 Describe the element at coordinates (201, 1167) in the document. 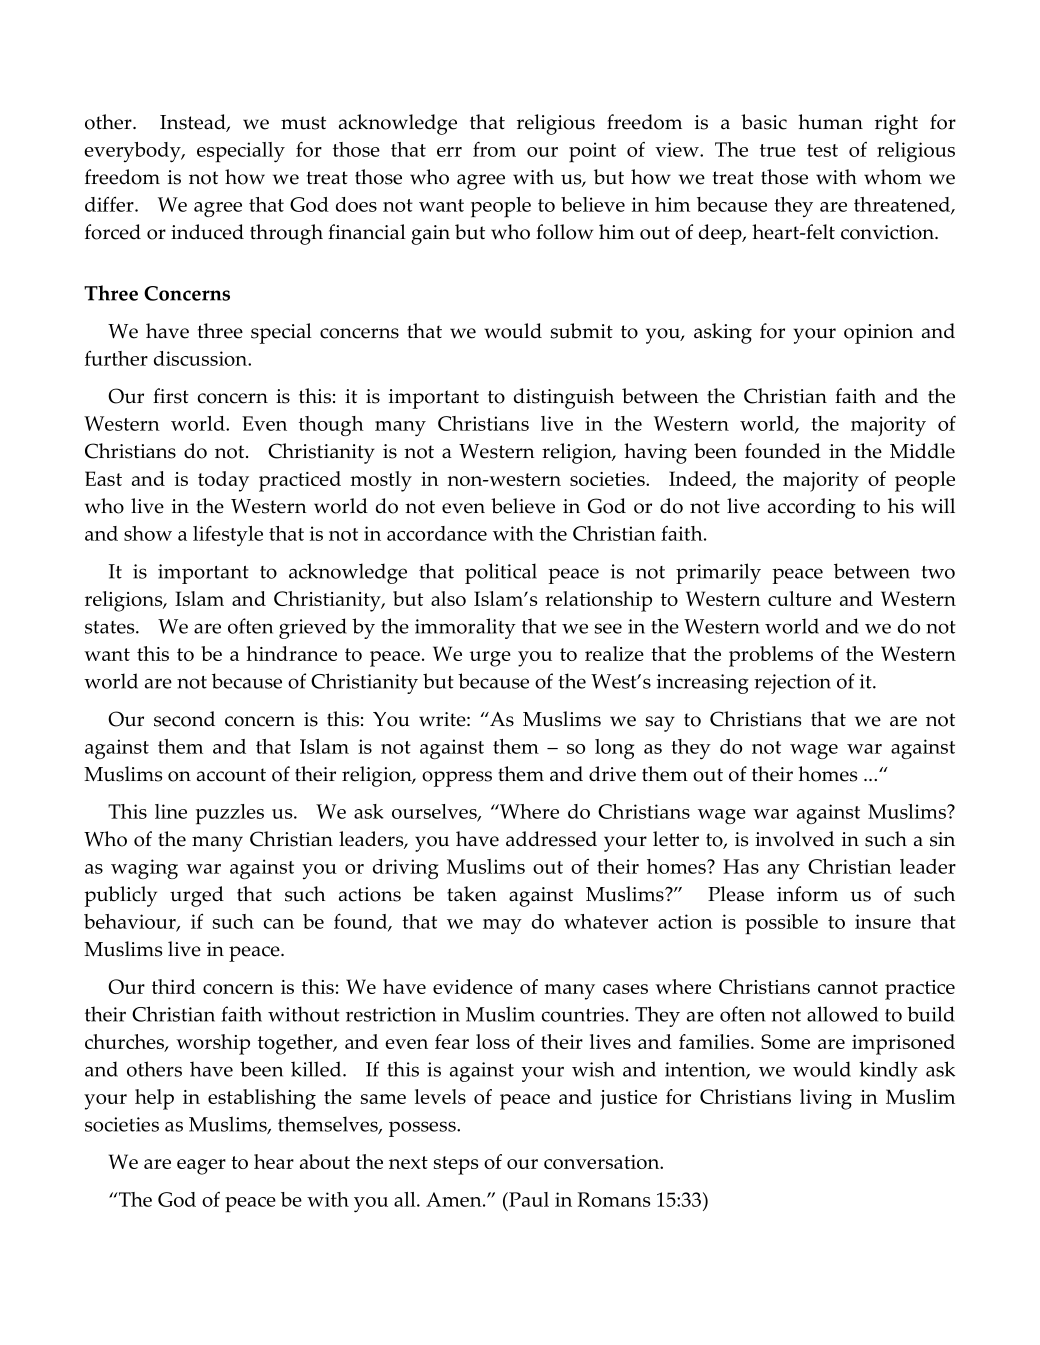

I see `eager` at that location.
